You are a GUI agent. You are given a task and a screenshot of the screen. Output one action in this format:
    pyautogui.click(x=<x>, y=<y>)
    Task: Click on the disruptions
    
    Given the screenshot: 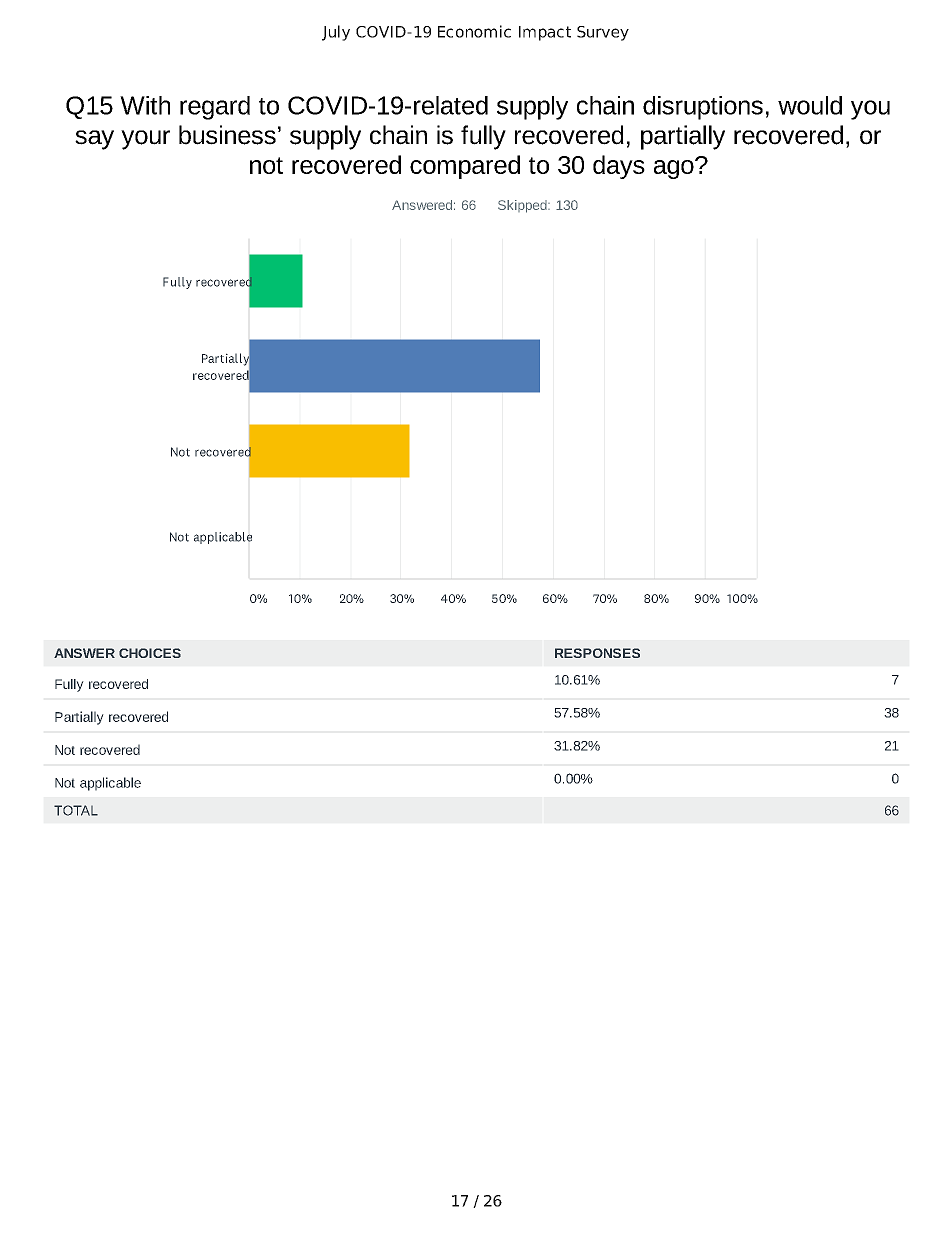 What is the action you would take?
    pyautogui.click(x=703, y=108)
